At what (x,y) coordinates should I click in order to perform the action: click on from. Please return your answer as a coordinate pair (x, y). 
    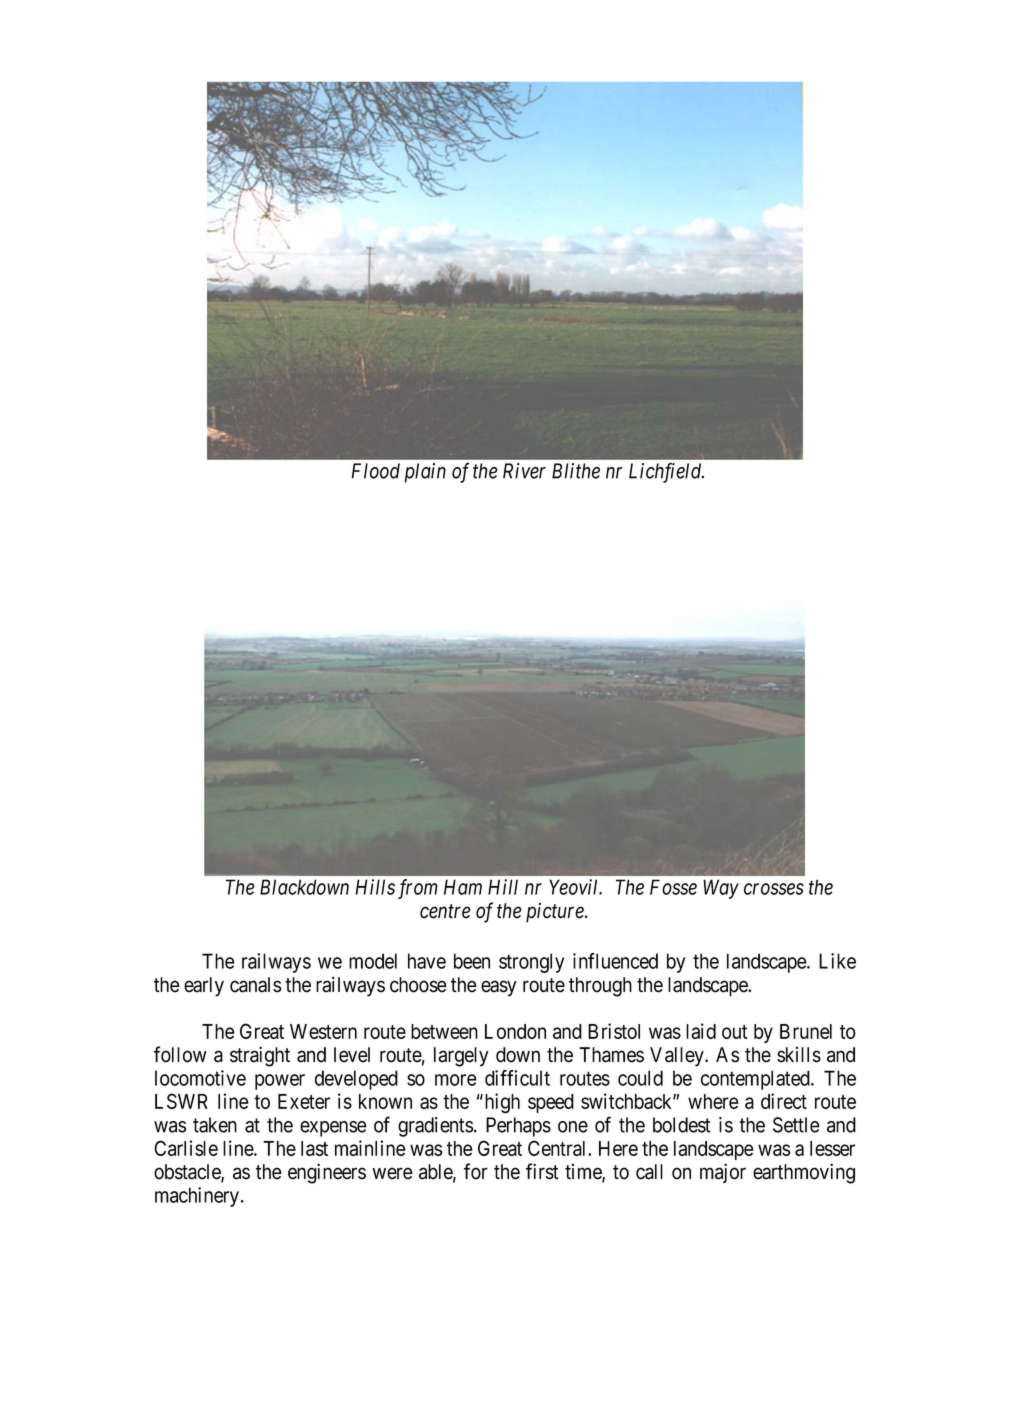
    Looking at the image, I should click on (418, 889).
